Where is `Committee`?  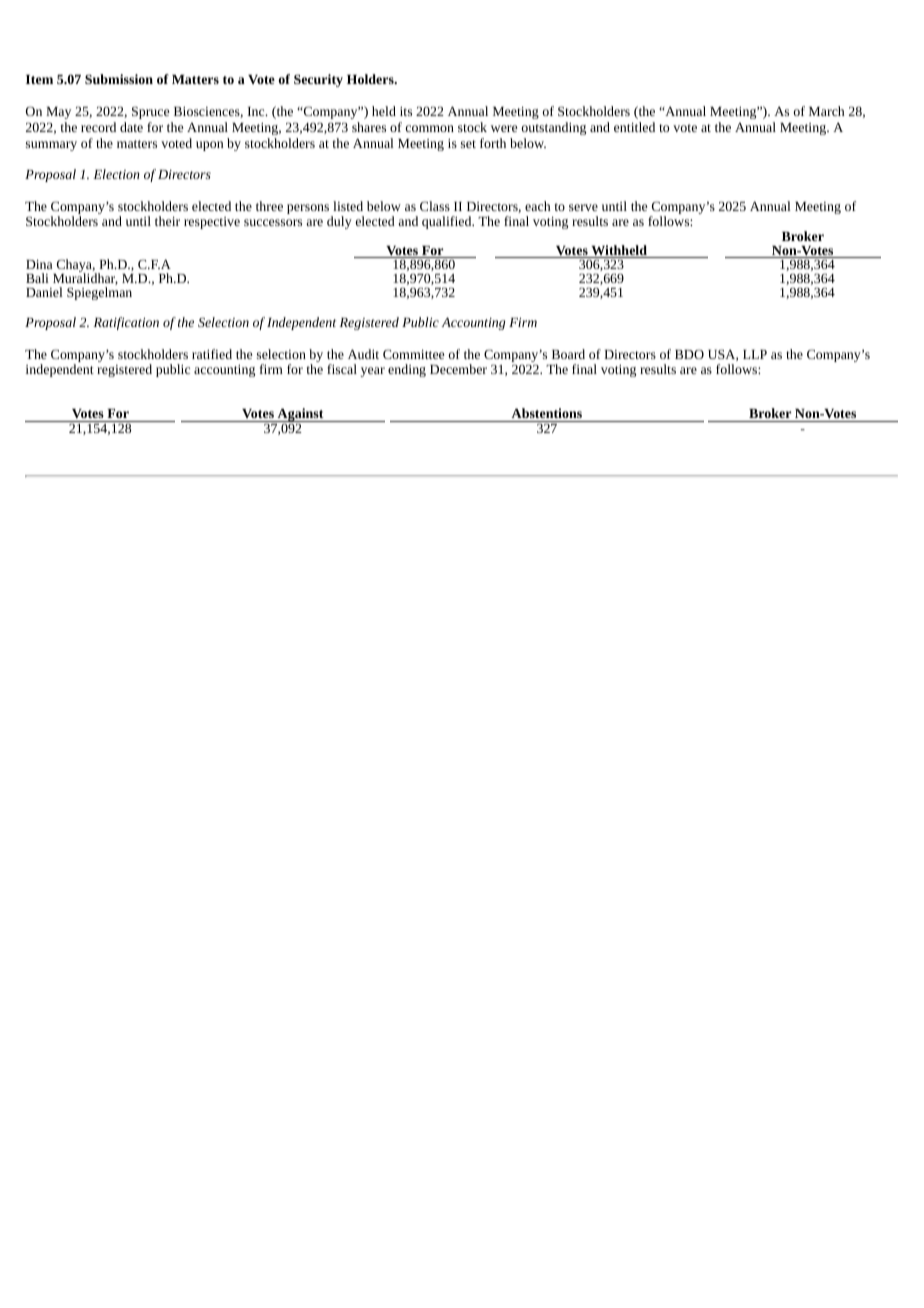 Committee is located at coordinates (413, 354).
